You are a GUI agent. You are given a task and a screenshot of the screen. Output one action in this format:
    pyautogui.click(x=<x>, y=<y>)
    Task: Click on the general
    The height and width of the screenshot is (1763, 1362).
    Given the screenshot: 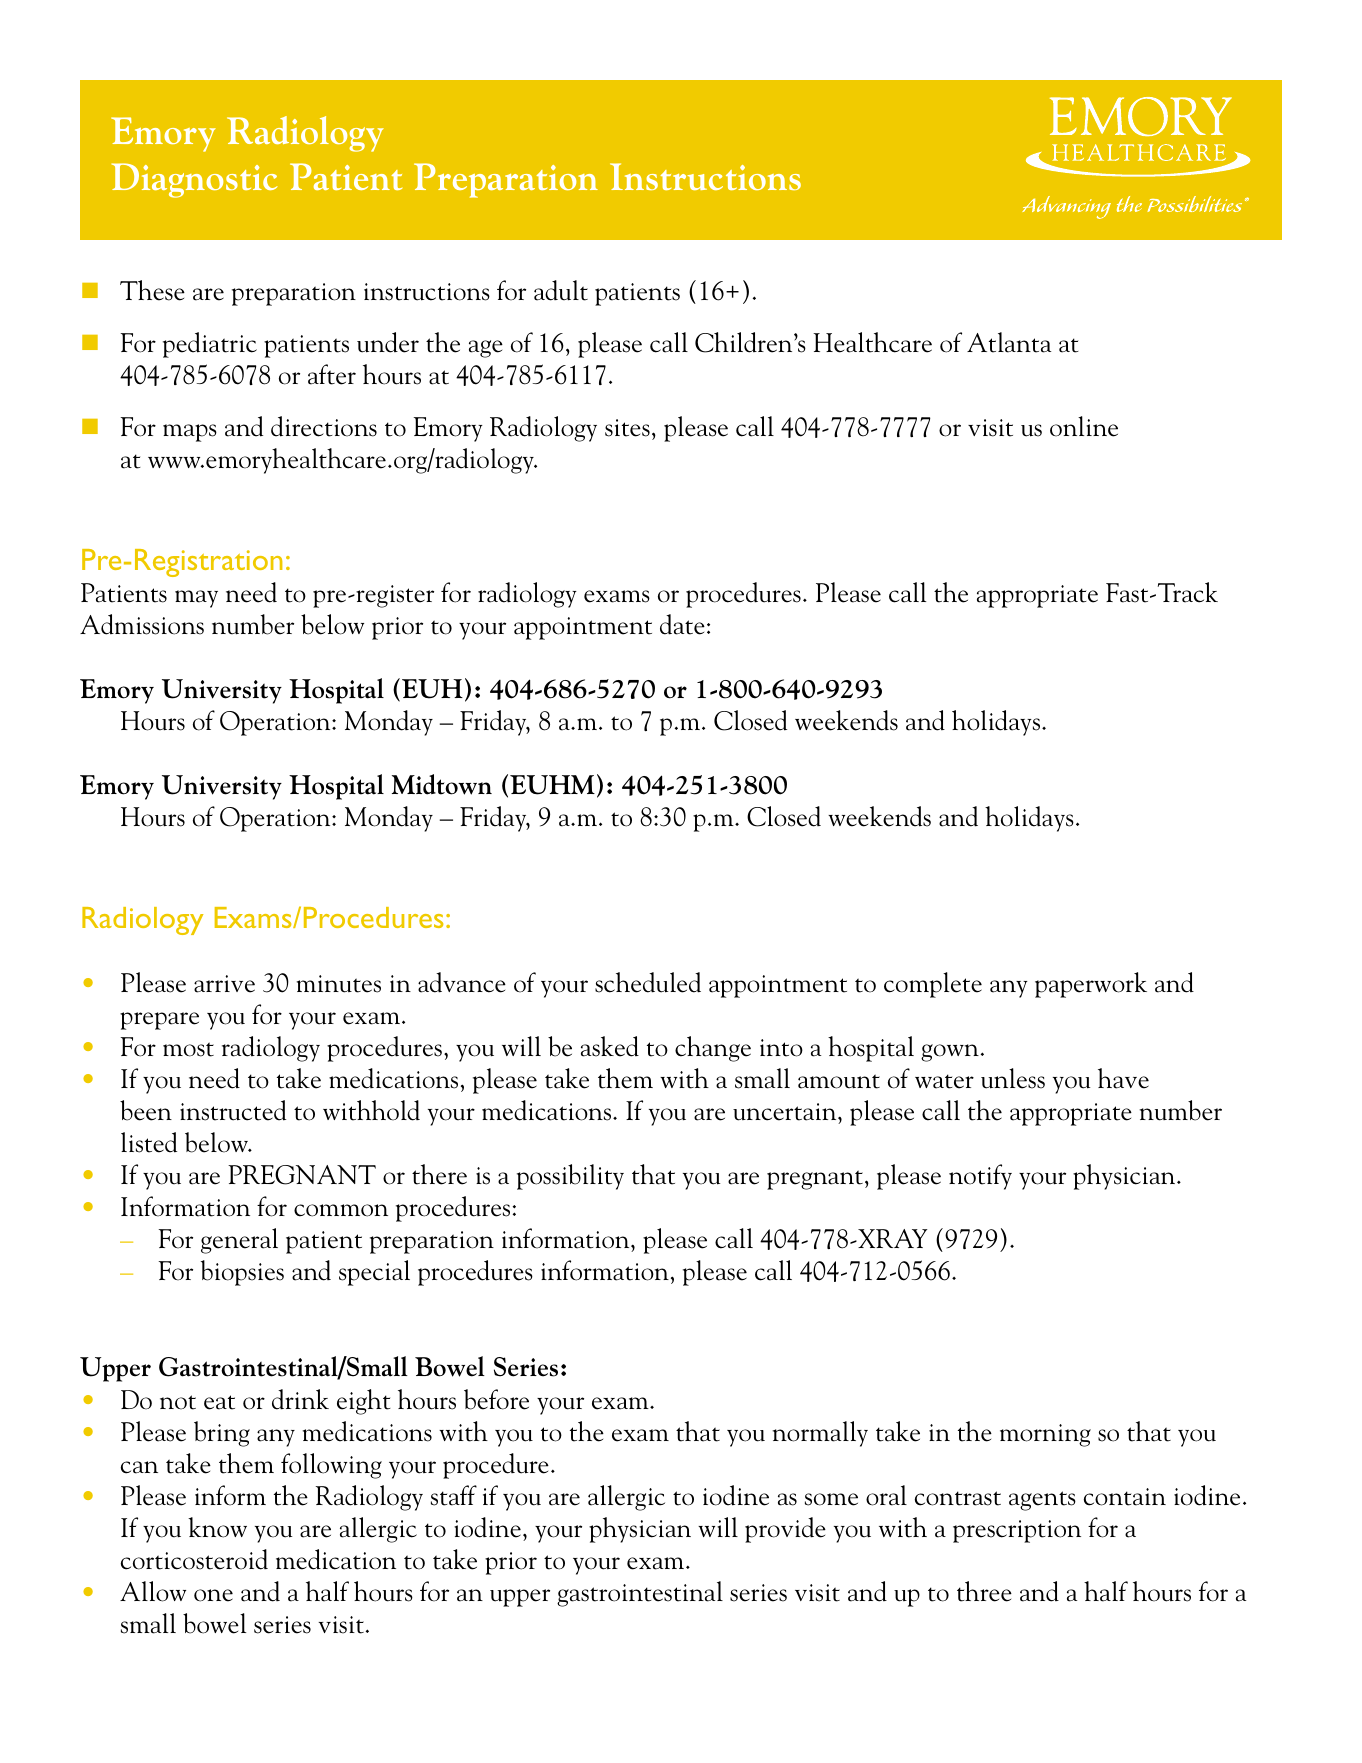 What is the action you would take?
    pyautogui.click(x=239, y=1241)
